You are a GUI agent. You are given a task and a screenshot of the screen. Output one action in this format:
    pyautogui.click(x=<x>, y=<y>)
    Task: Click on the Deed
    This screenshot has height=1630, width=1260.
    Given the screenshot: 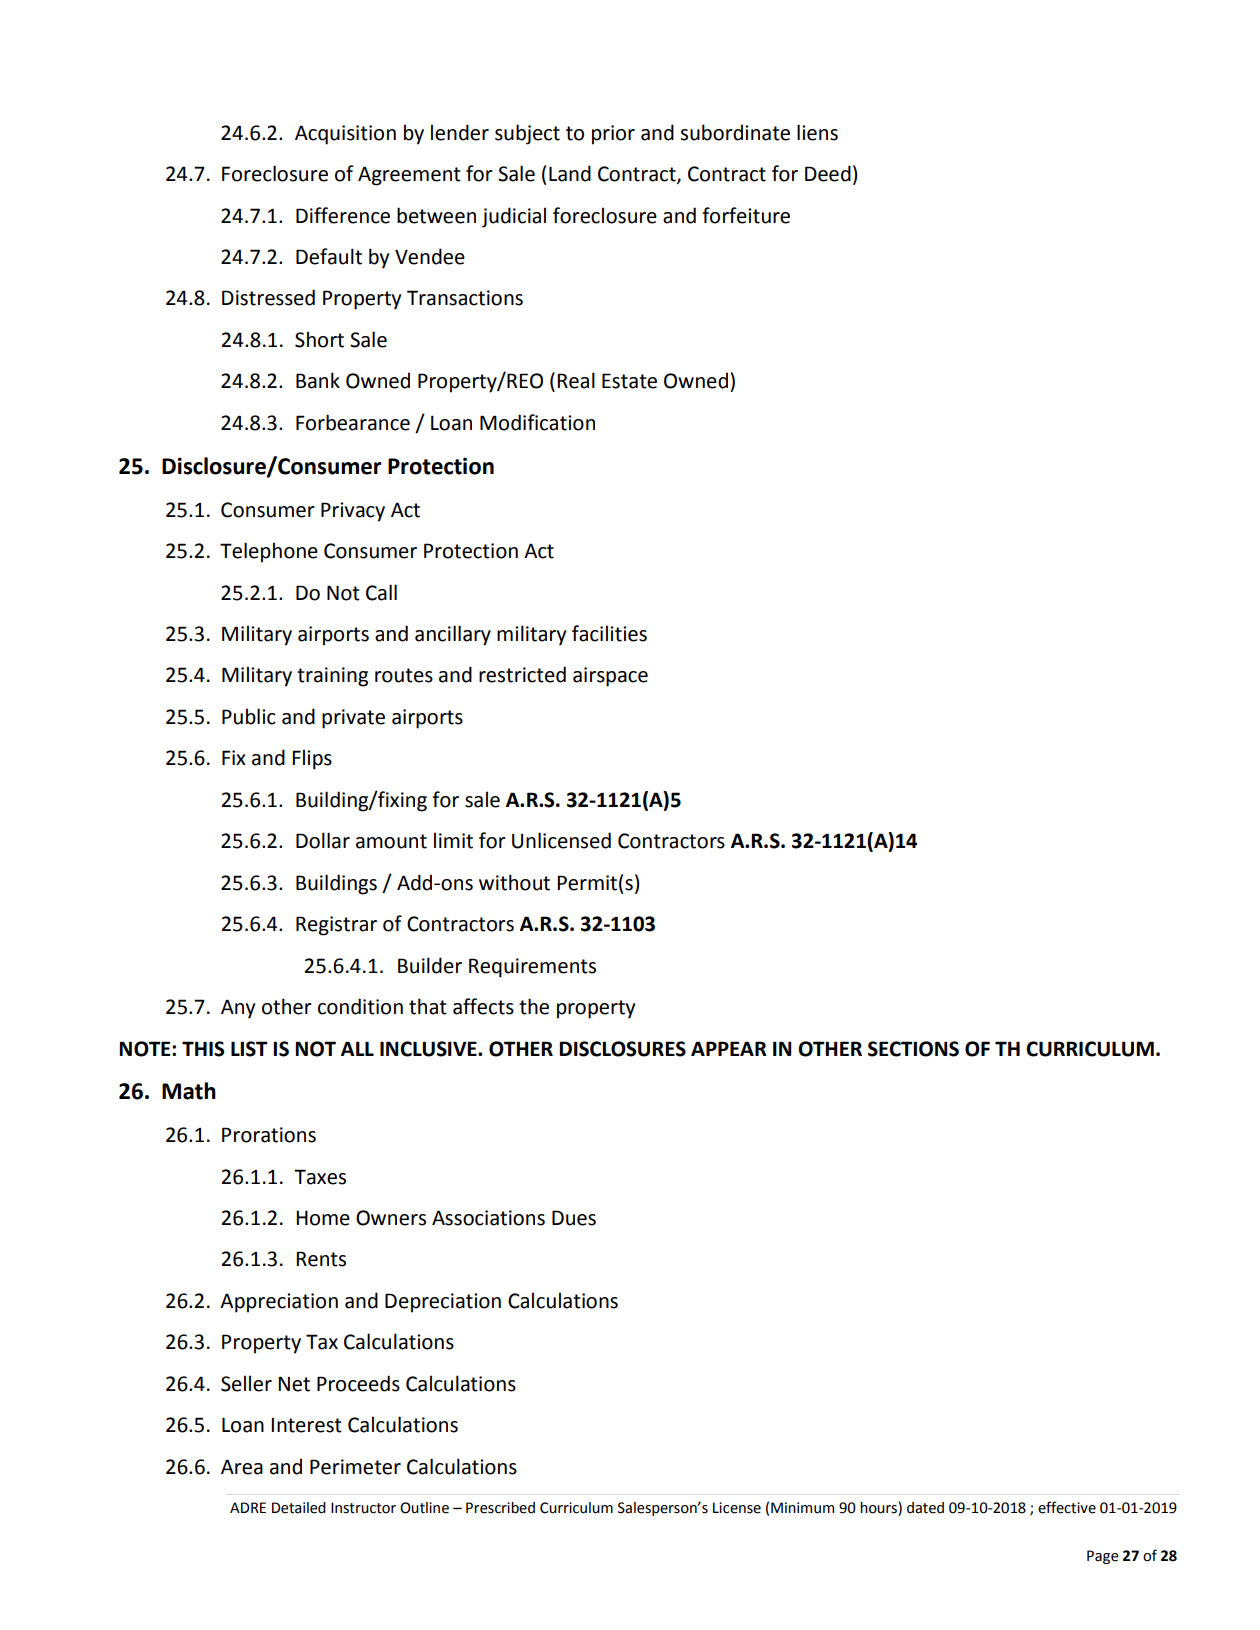 What is the action you would take?
    pyautogui.click(x=828, y=173)
